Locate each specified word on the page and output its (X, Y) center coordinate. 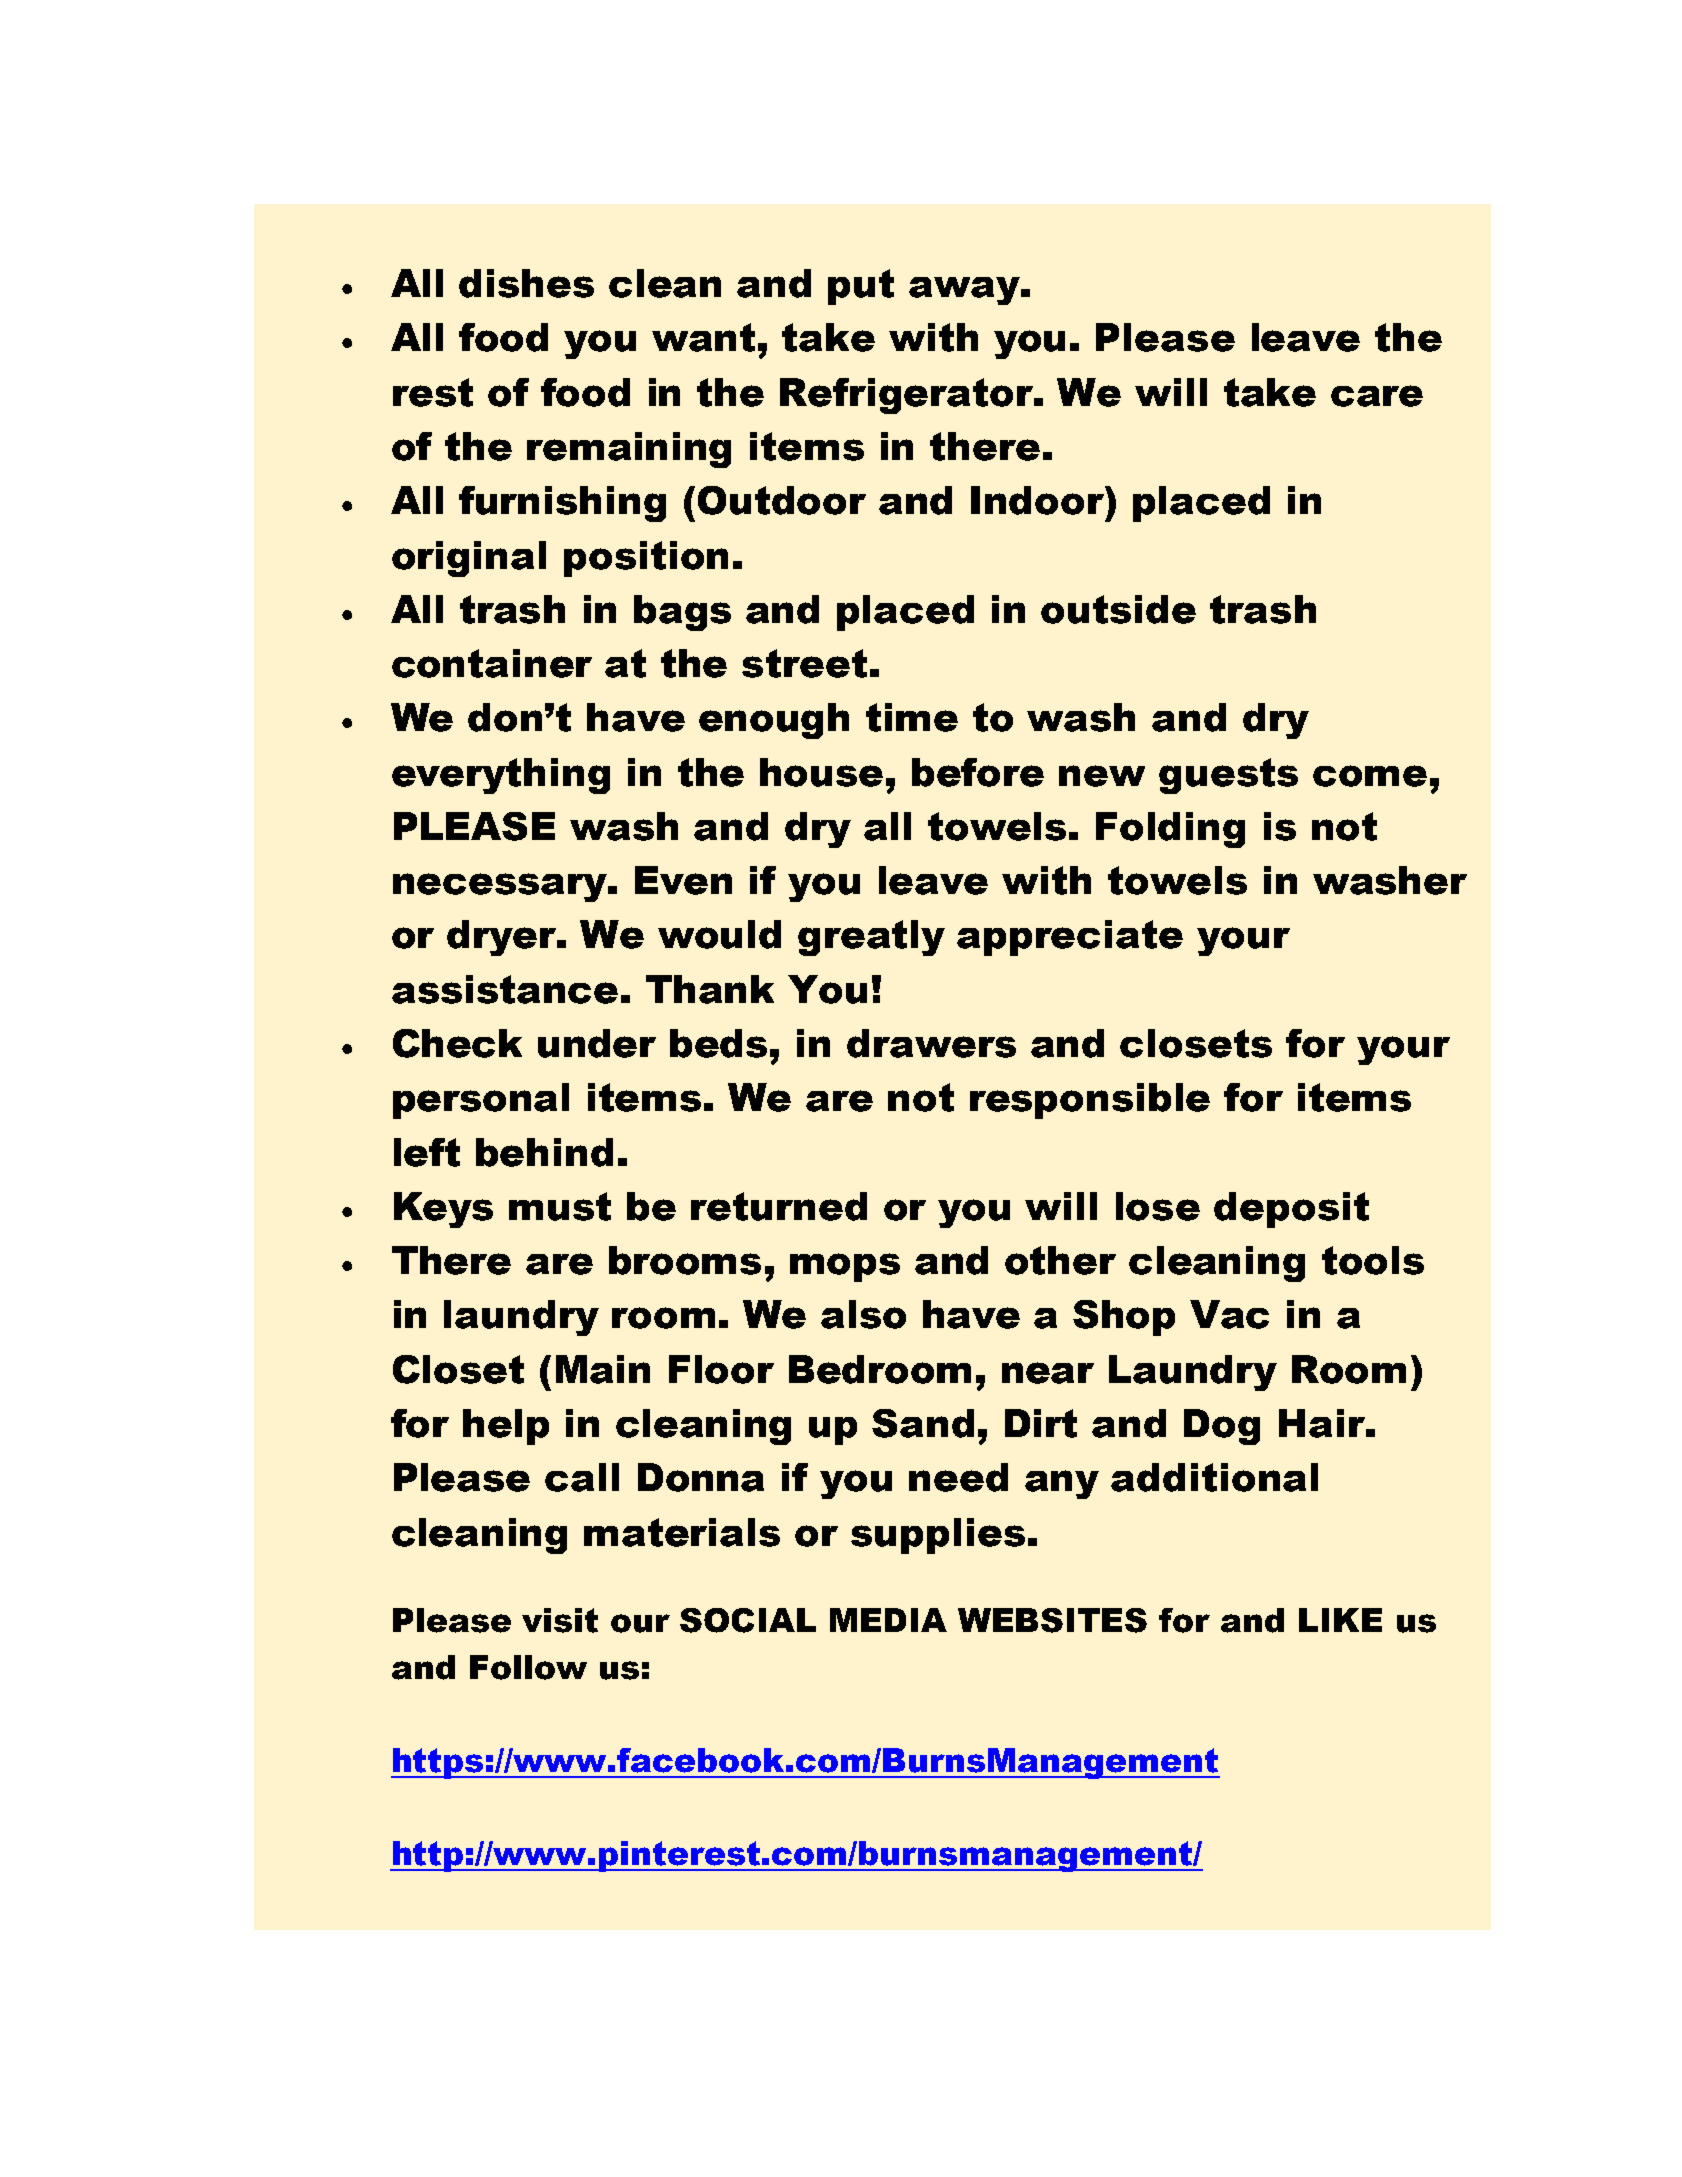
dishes (526, 283)
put (861, 287)
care (1377, 396)
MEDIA (888, 1620)
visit (560, 1620)
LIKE (1340, 1620)
